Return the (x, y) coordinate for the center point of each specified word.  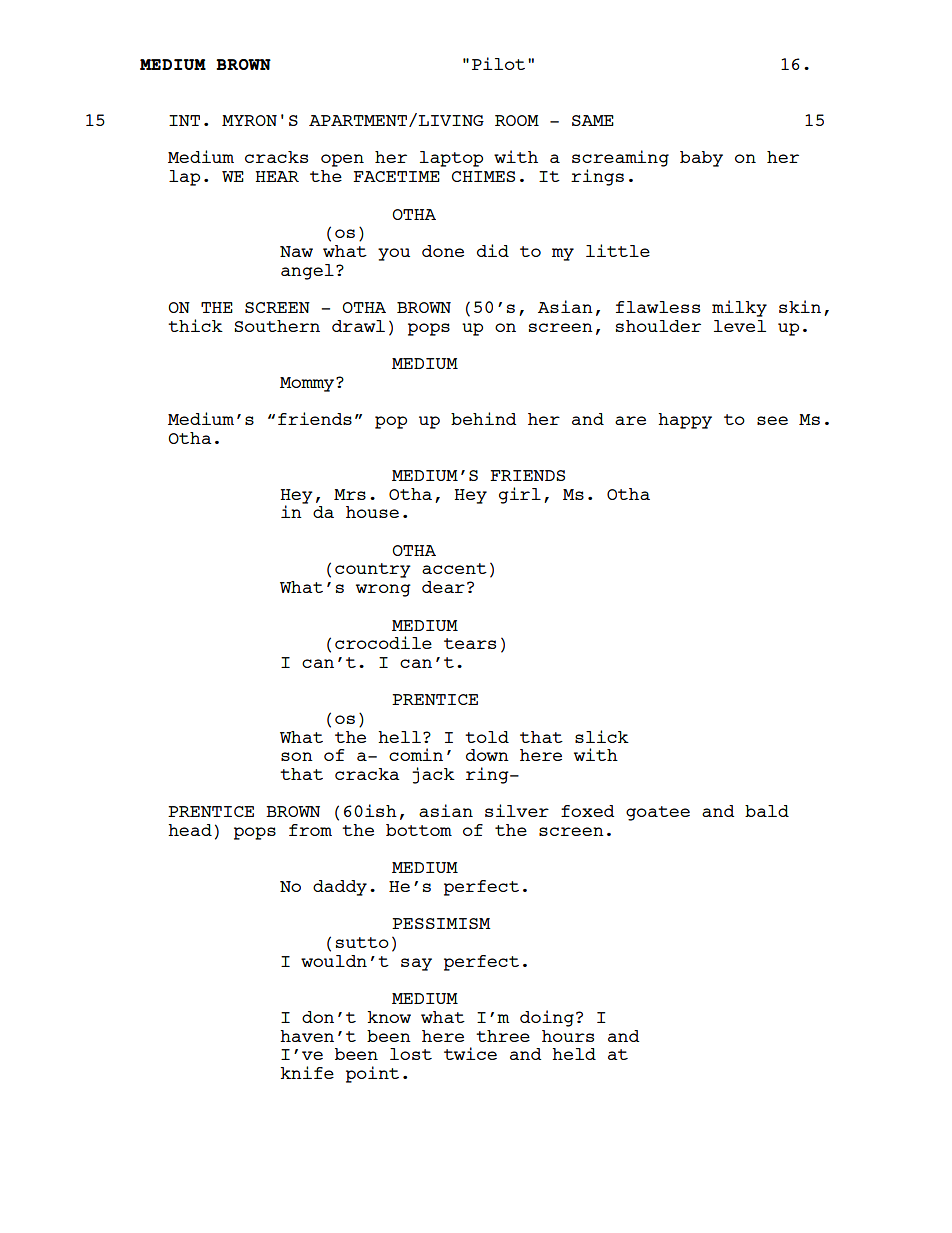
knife (307, 1072)
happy (685, 421)
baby (701, 159)
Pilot (498, 63)
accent (454, 568)
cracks (276, 157)
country (373, 570)
